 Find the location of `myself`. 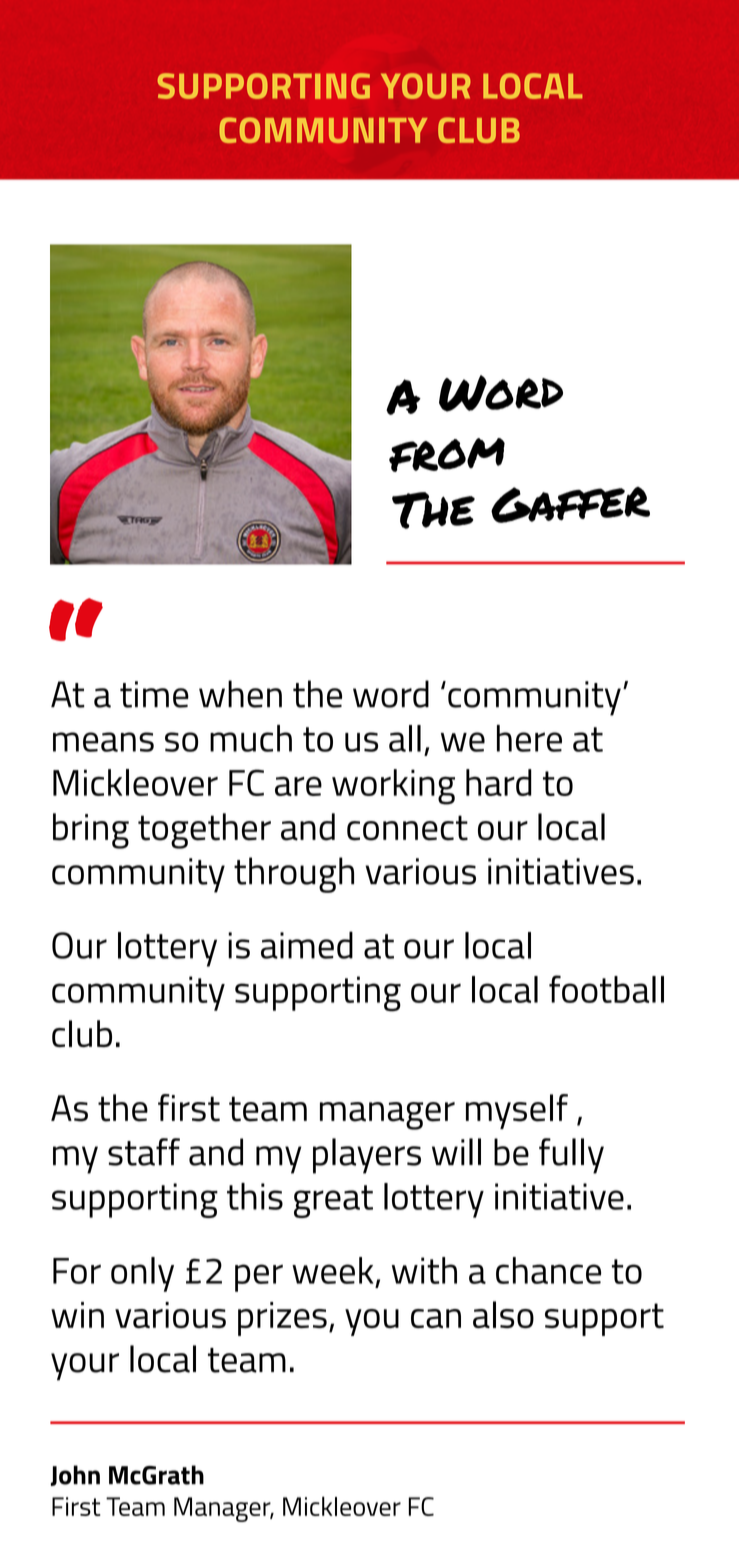

myself is located at coordinates (517, 1111).
